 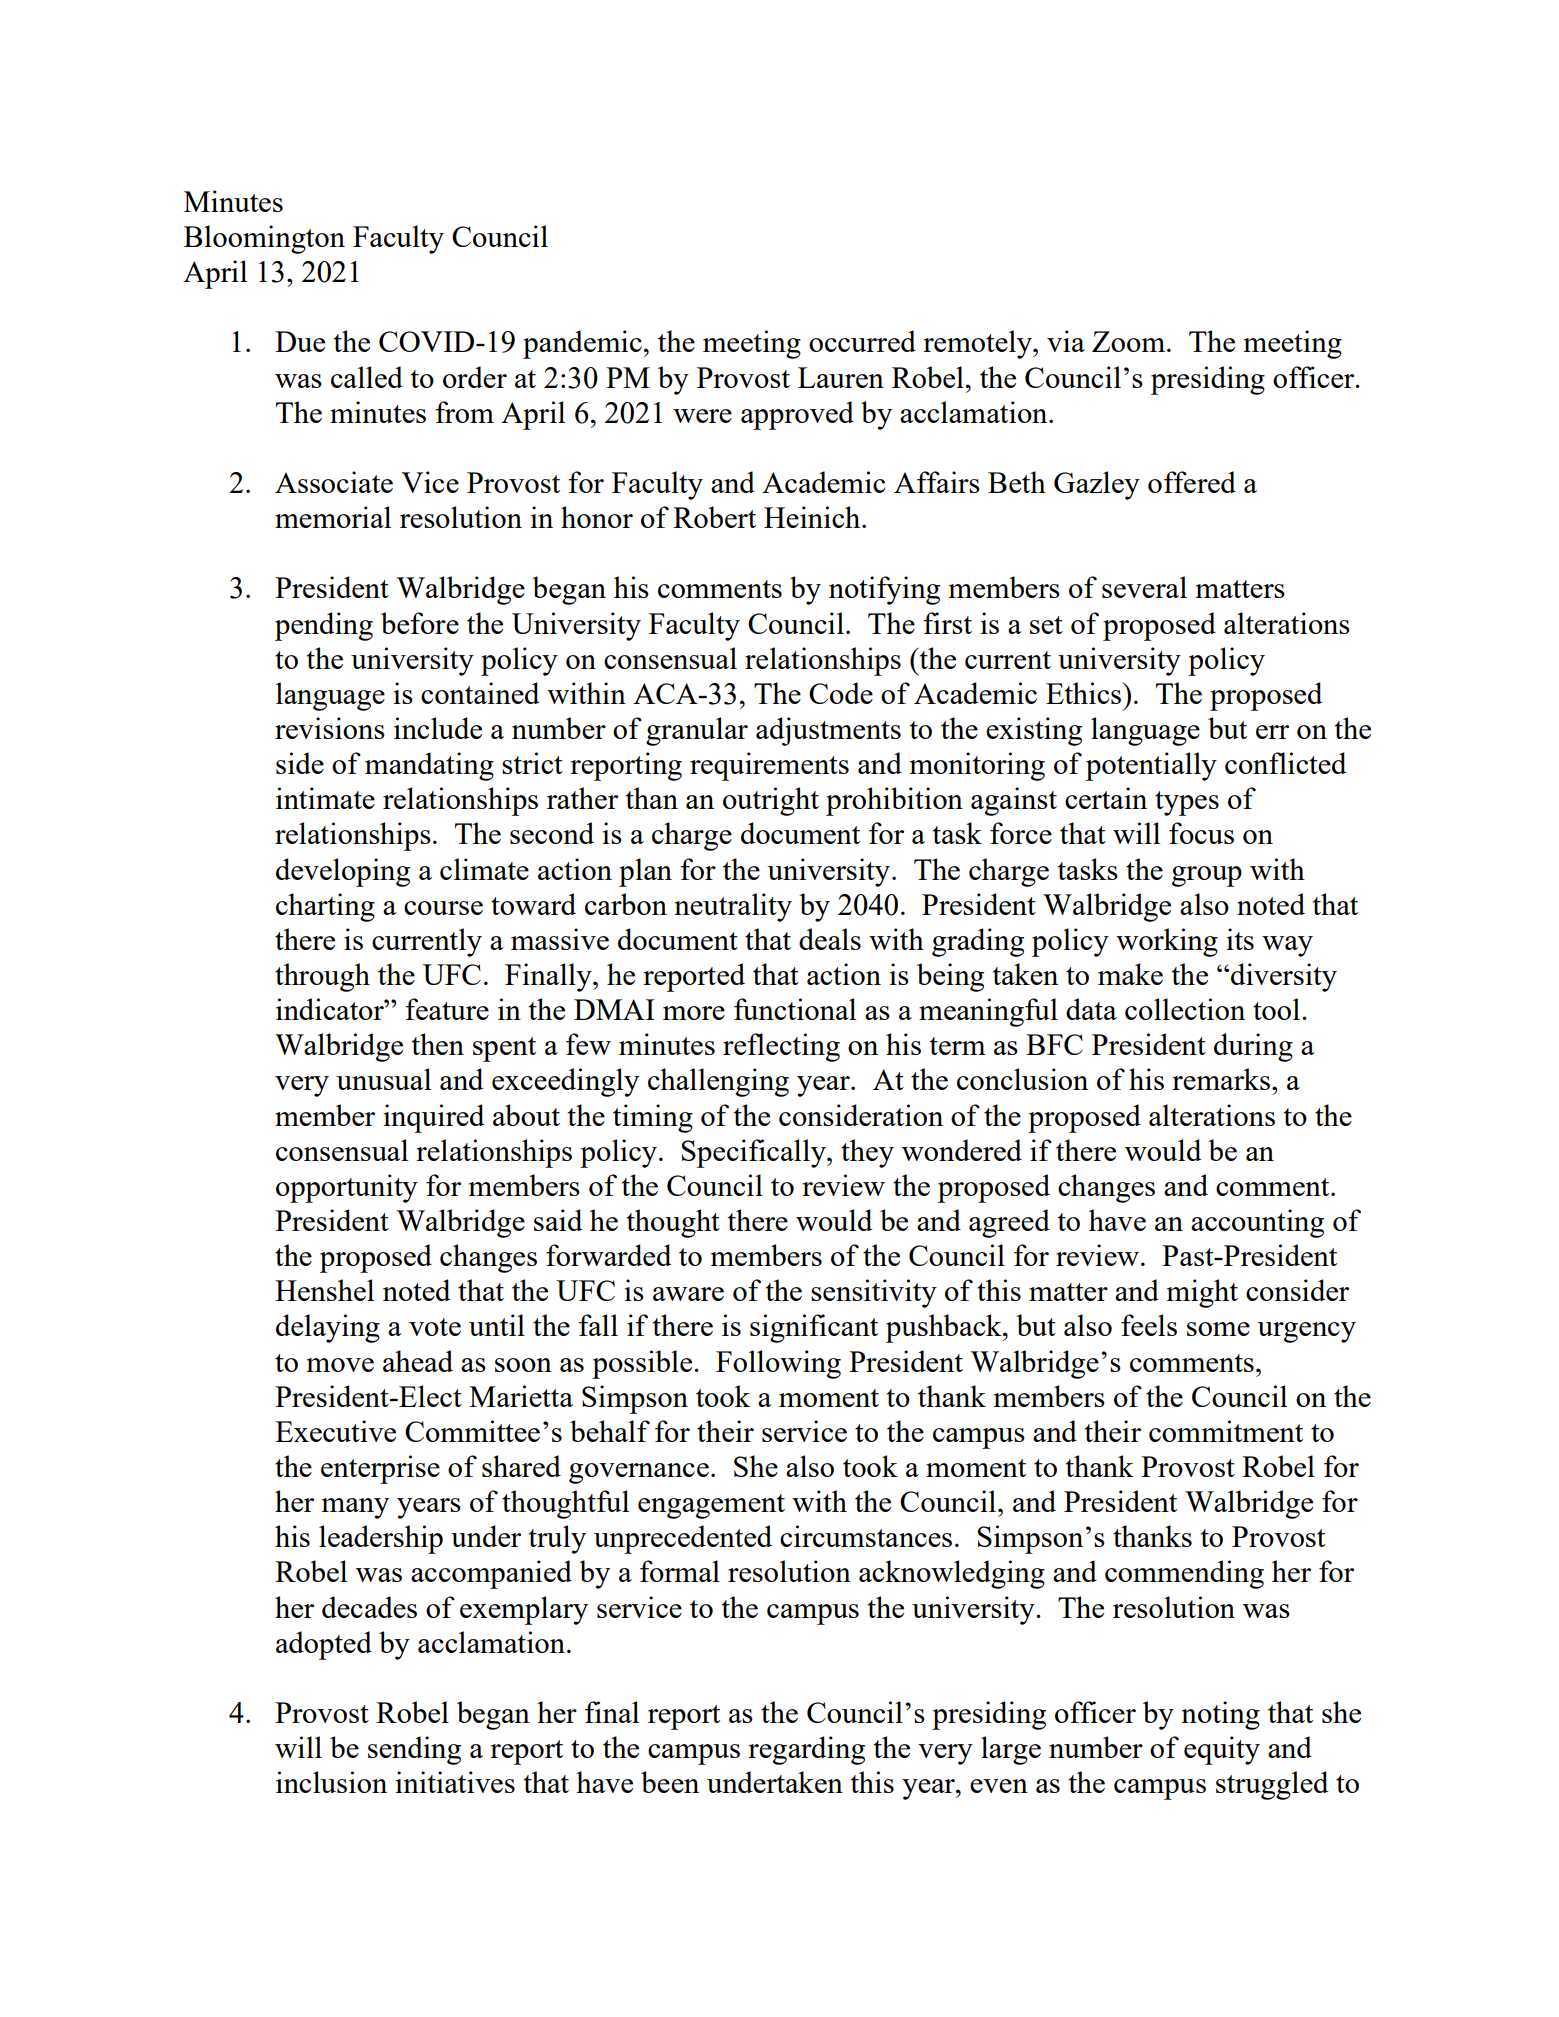 What do you see at coordinates (795, 1009) in the document?
I see `functional` at bounding box center [795, 1009].
